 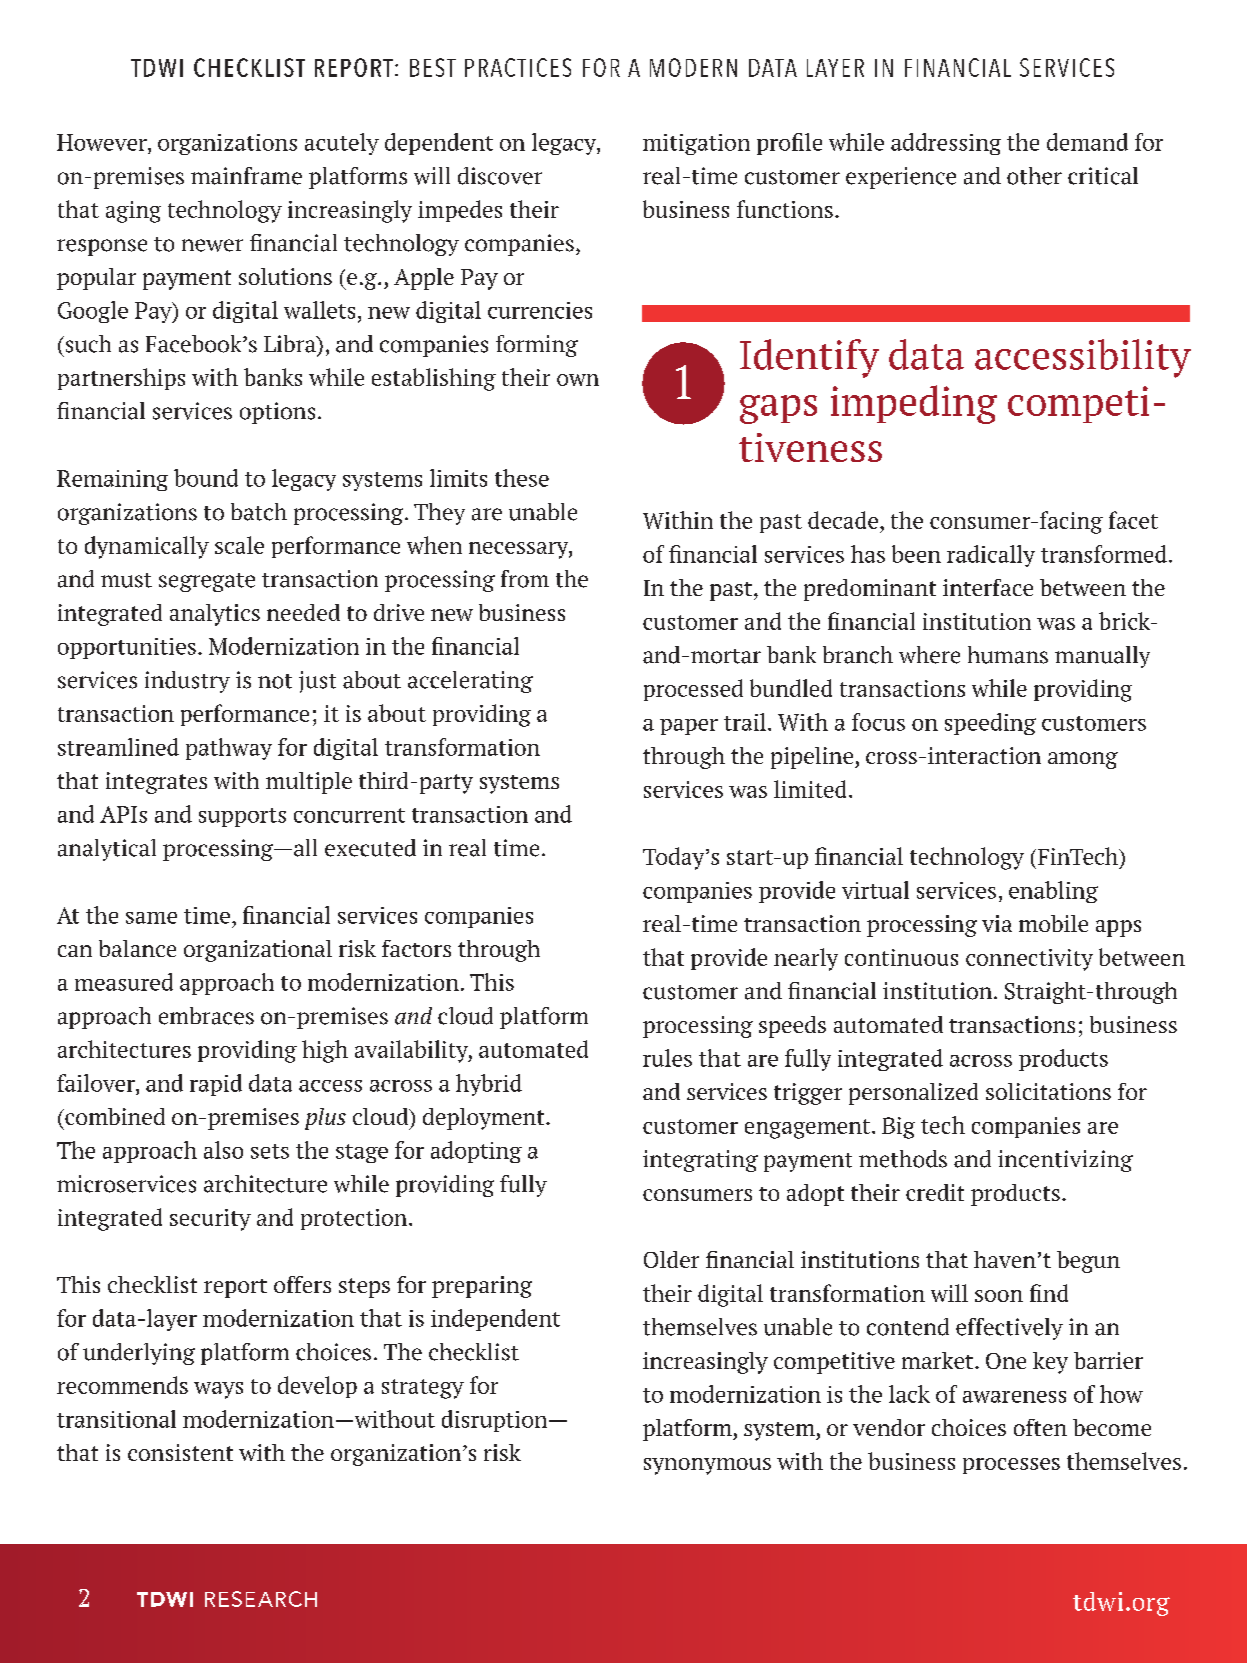 What do you see at coordinates (525, 579) in the image?
I see `from` at bounding box center [525, 579].
